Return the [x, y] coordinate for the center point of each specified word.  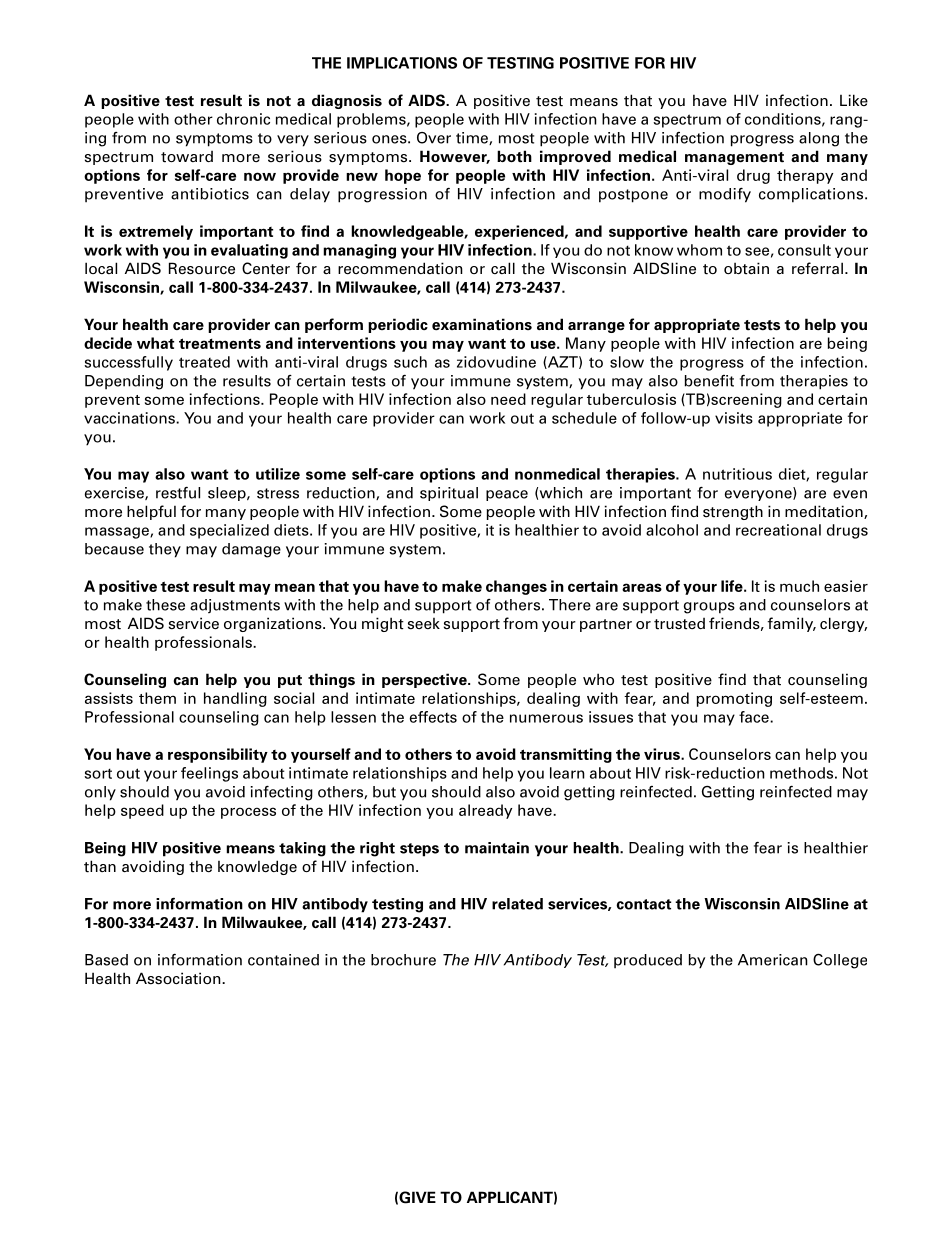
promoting [734, 699]
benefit [709, 381]
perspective [425, 680]
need [508, 399]
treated [204, 362]
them [157, 698]
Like [854, 100]
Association [179, 978]
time [473, 138]
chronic [243, 119]
